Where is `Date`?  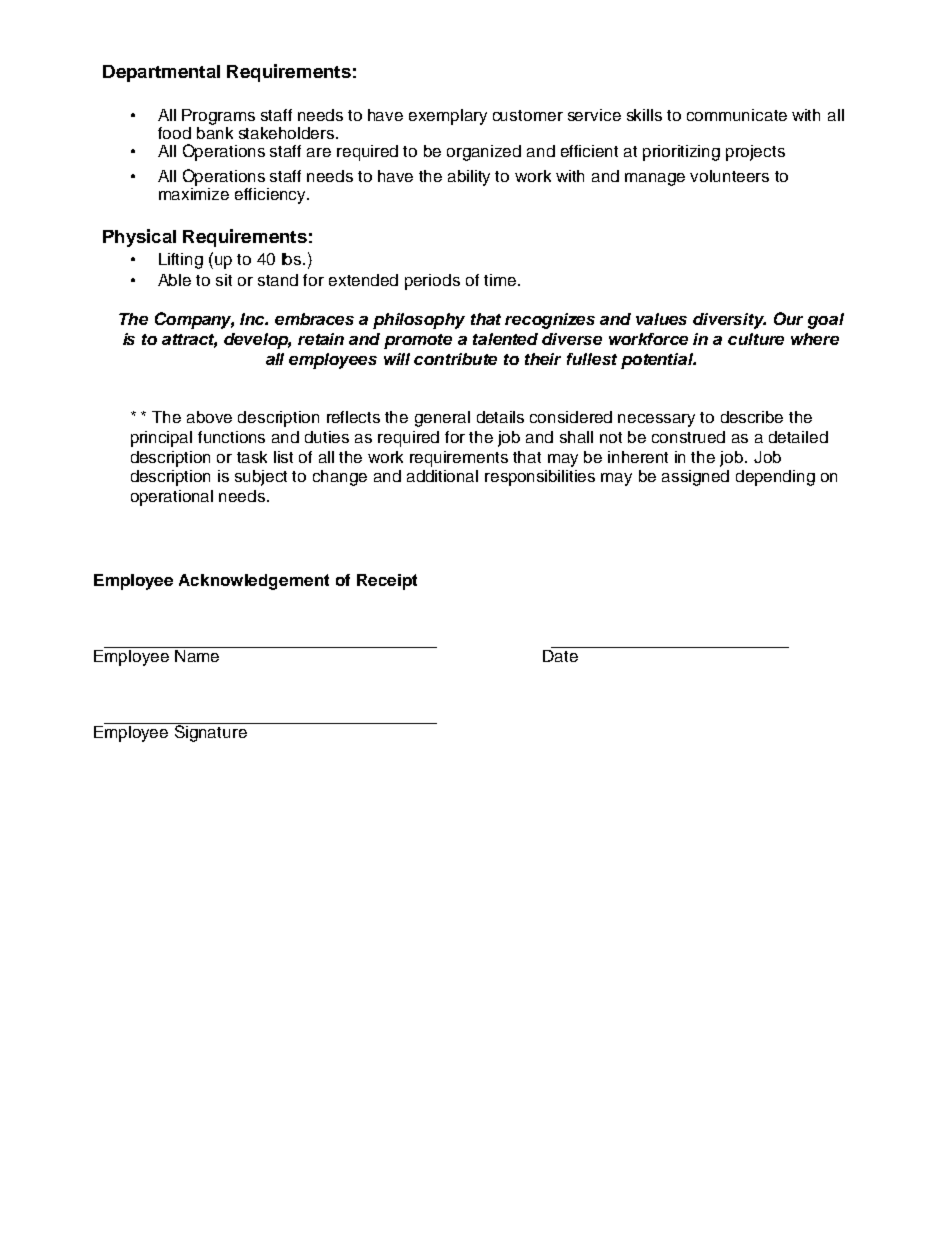 Date is located at coordinates (561, 654).
